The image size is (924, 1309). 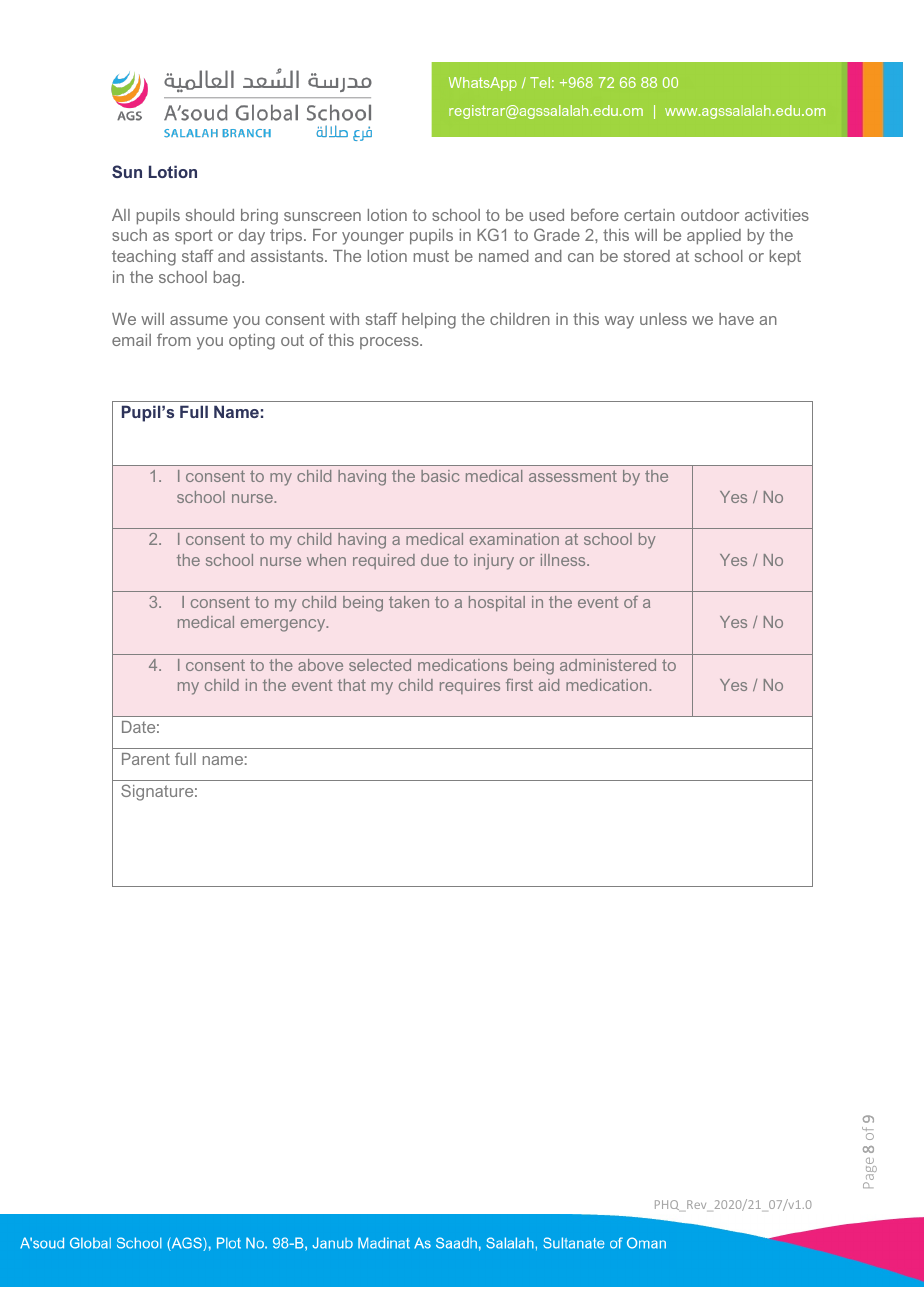 I want to click on basic, so click(x=440, y=476).
